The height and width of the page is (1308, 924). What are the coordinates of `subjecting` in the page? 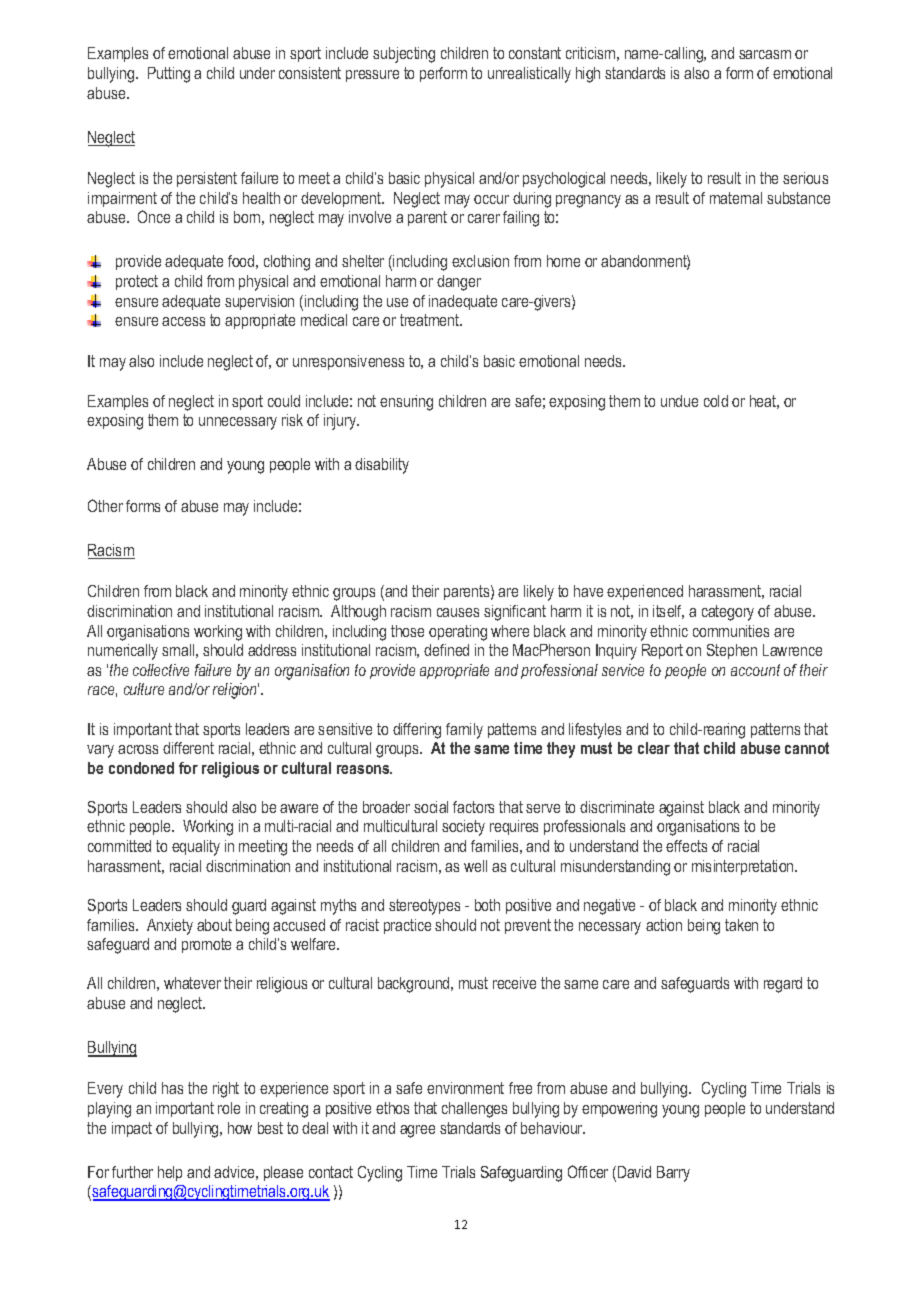 It's located at (404, 55).
